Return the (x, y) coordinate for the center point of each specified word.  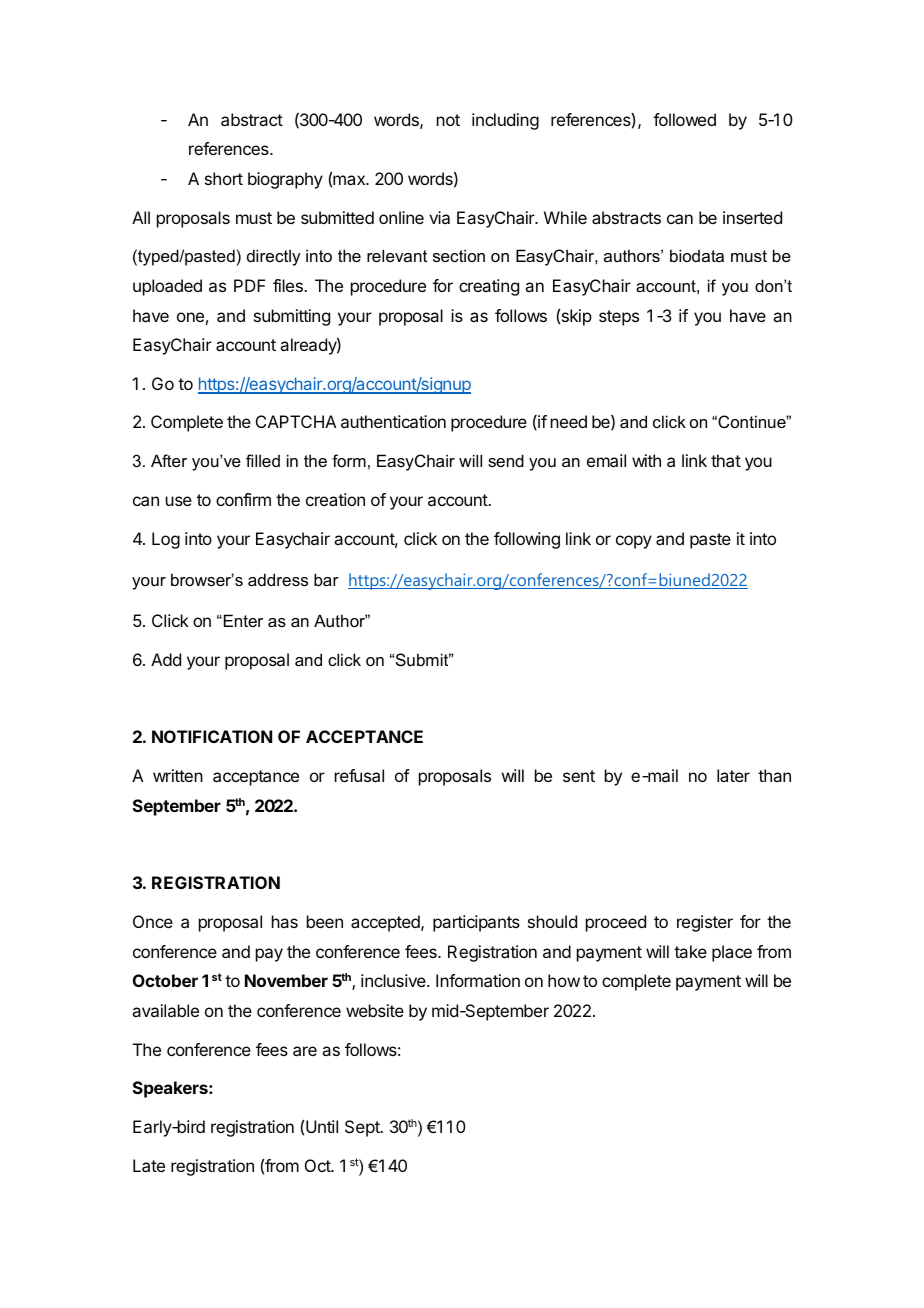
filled (263, 460)
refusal (359, 775)
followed (684, 119)
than (774, 775)
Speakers (171, 1089)
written (178, 775)
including (505, 121)
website (375, 1010)
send (506, 460)
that (726, 460)
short (224, 178)
